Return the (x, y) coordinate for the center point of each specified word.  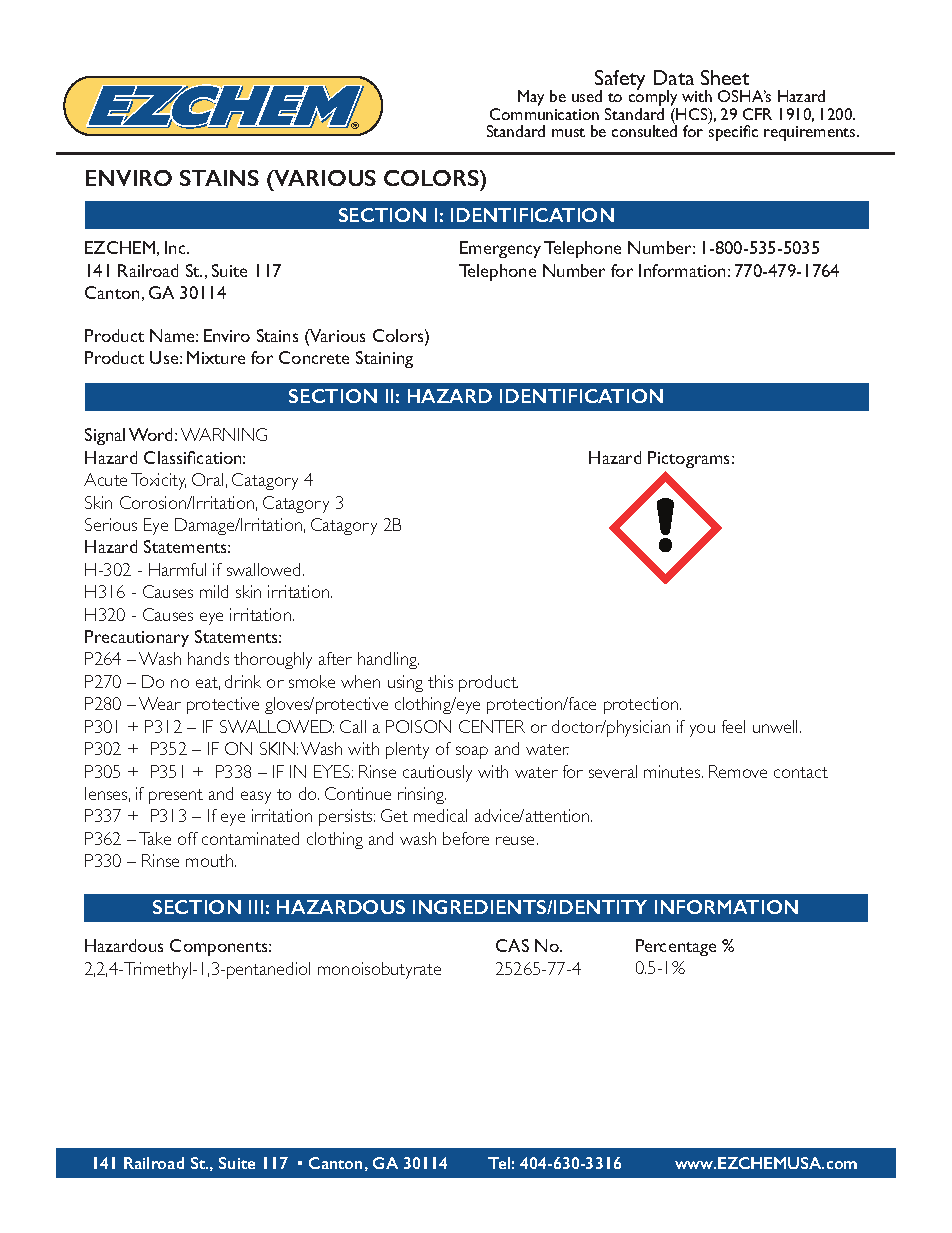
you (702, 730)
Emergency (500, 249)
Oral (207, 479)
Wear (160, 703)
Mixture (216, 357)
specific (733, 132)
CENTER (492, 726)
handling (388, 660)
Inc (176, 247)
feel (733, 726)
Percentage (676, 947)
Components (220, 947)
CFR (757, 114)
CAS (512, 945)
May (531, 98)
